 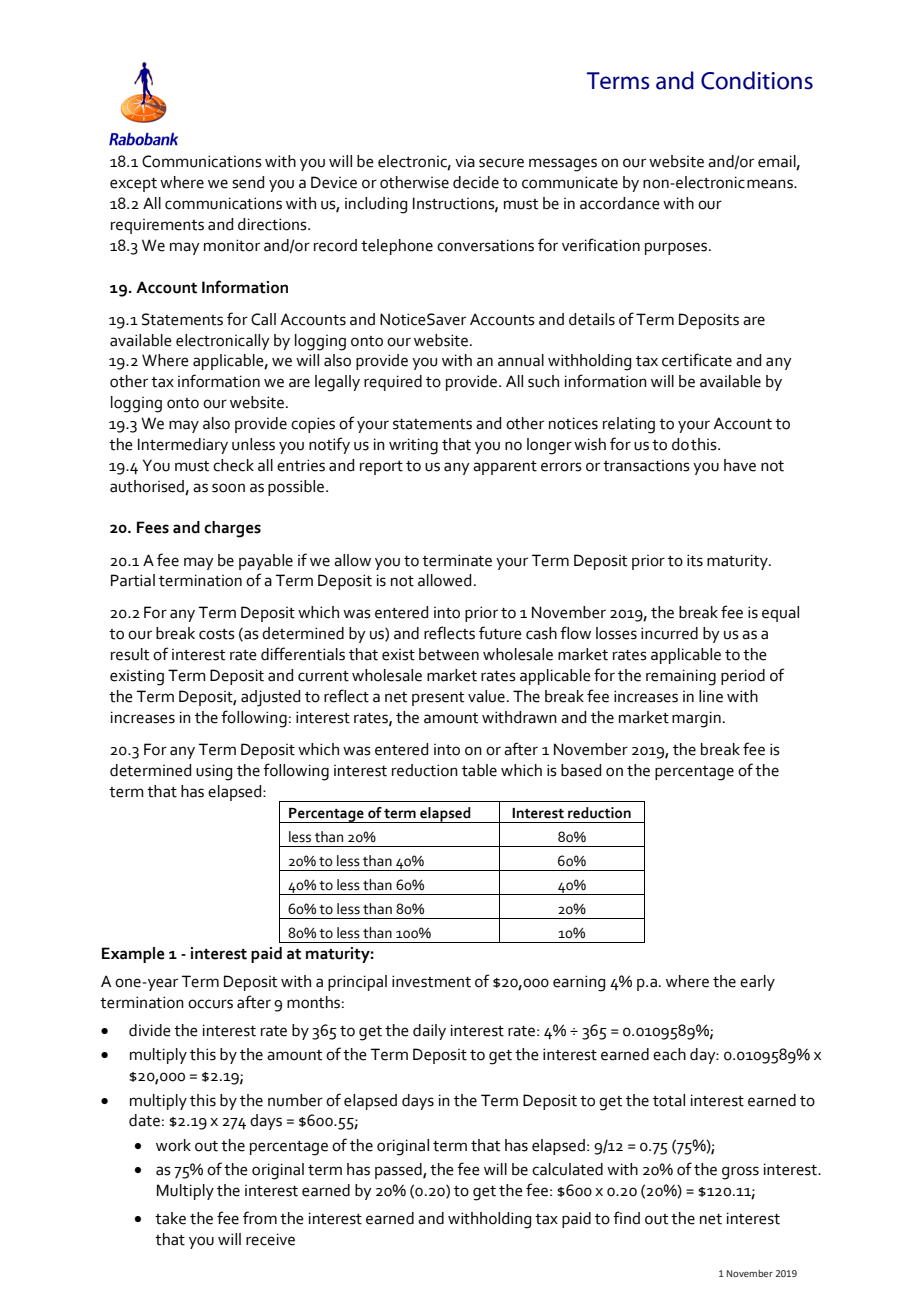 I want to click on table, so click(x=479, y=770).
